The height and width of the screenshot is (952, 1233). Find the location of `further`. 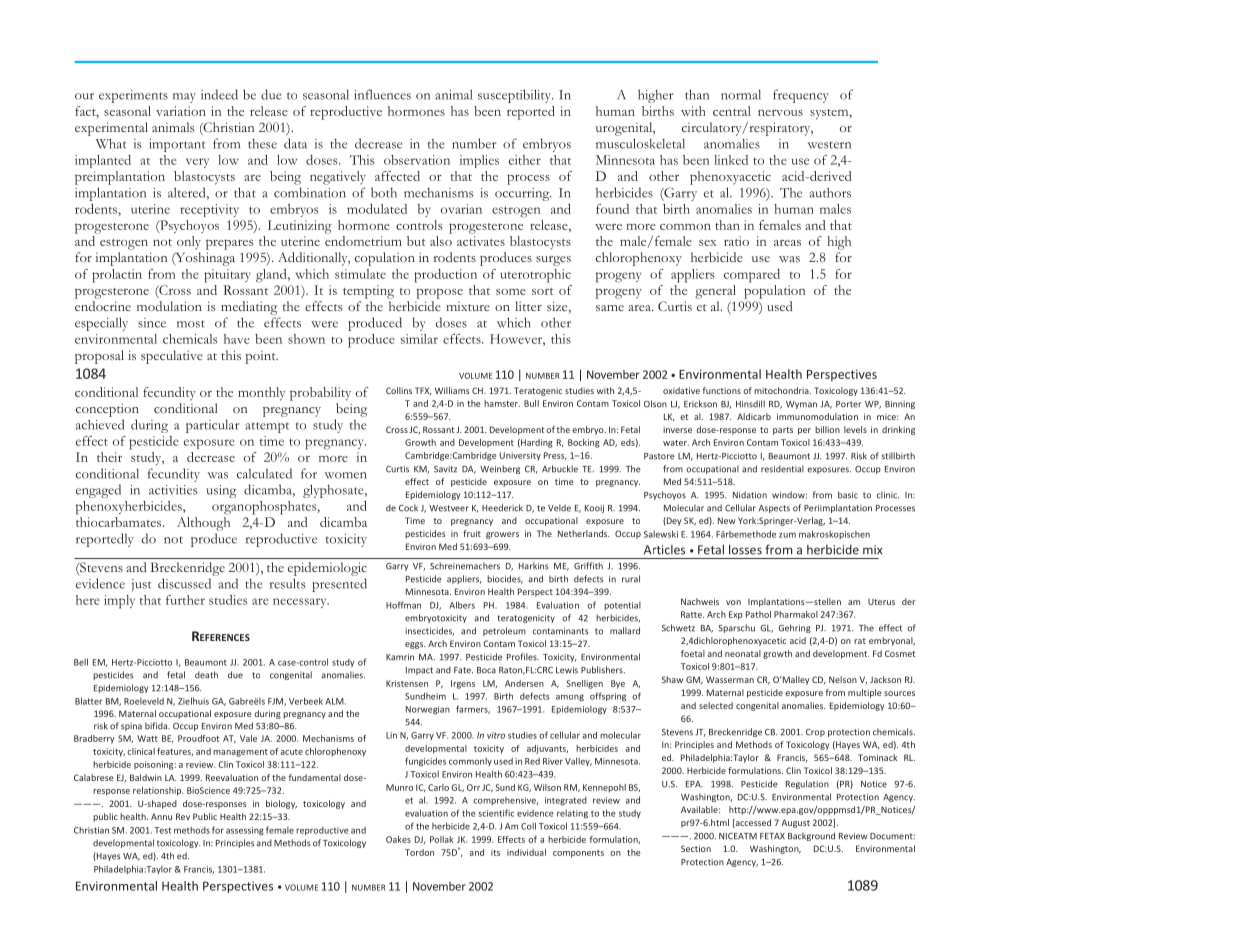

further is located at coordinates (185, 600).
